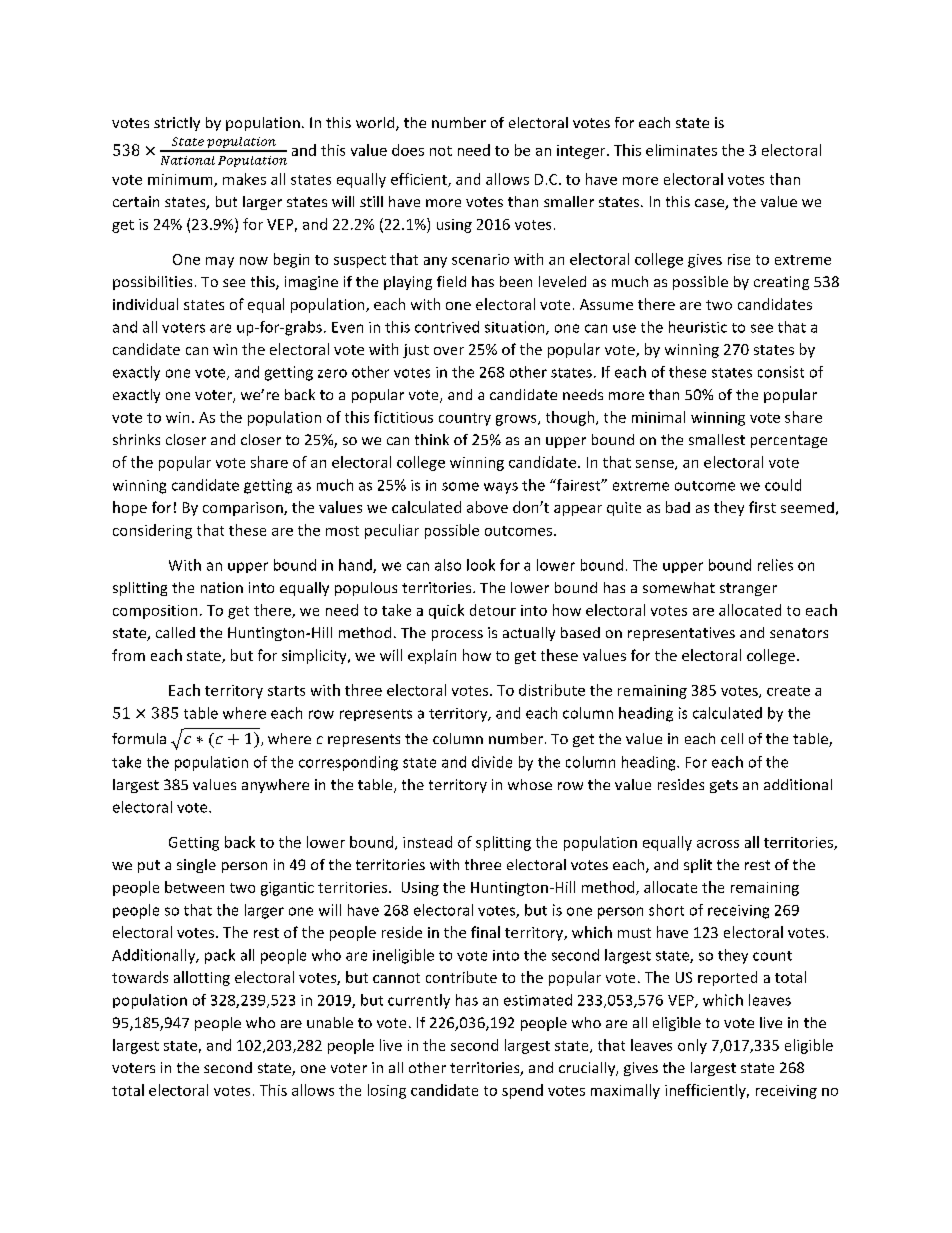  What do you see at coordinates (181, 180) in the page?
I see `minimum` at bounding box center [181, 180].
